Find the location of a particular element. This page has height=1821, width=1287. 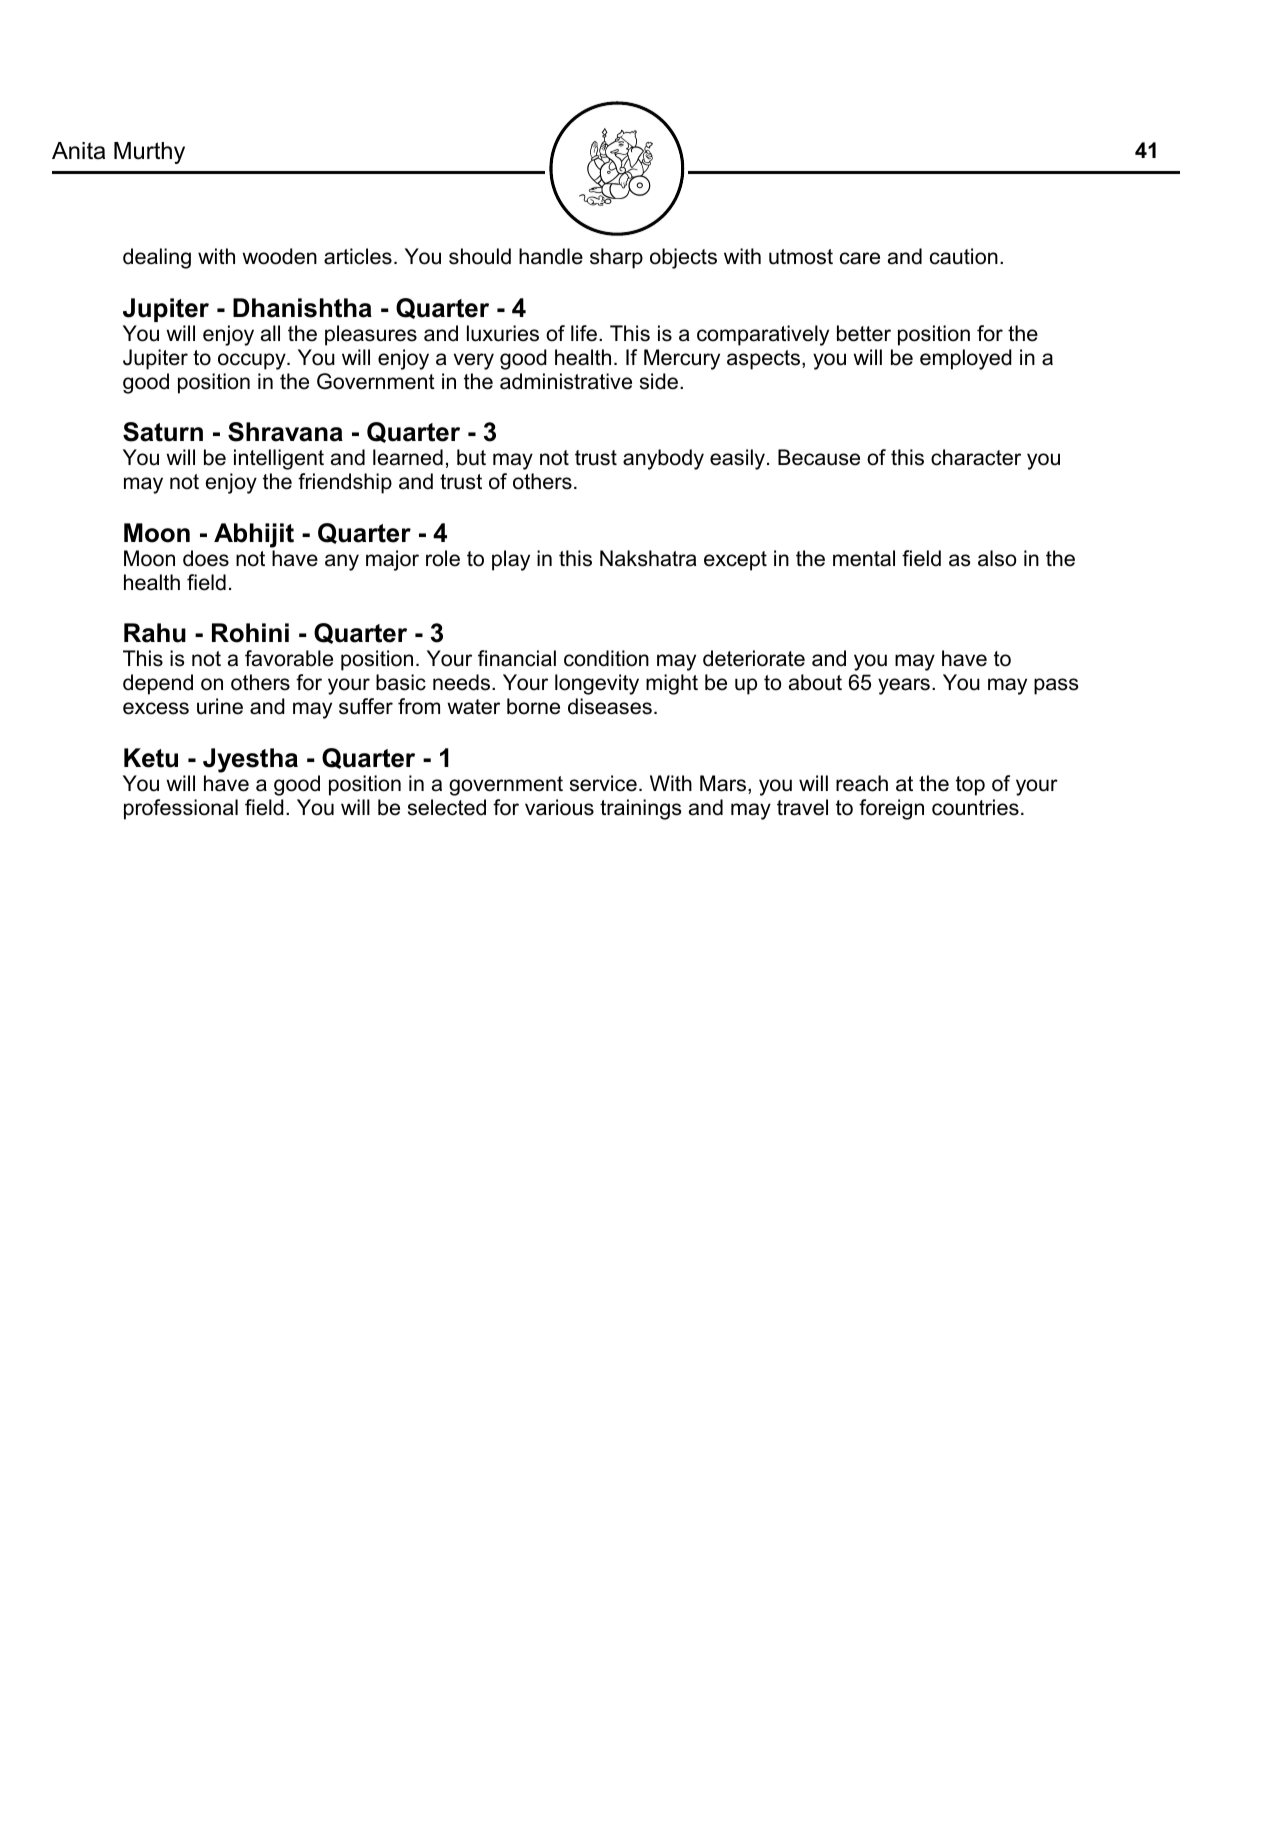

also is located at coordinates (997, 558).
